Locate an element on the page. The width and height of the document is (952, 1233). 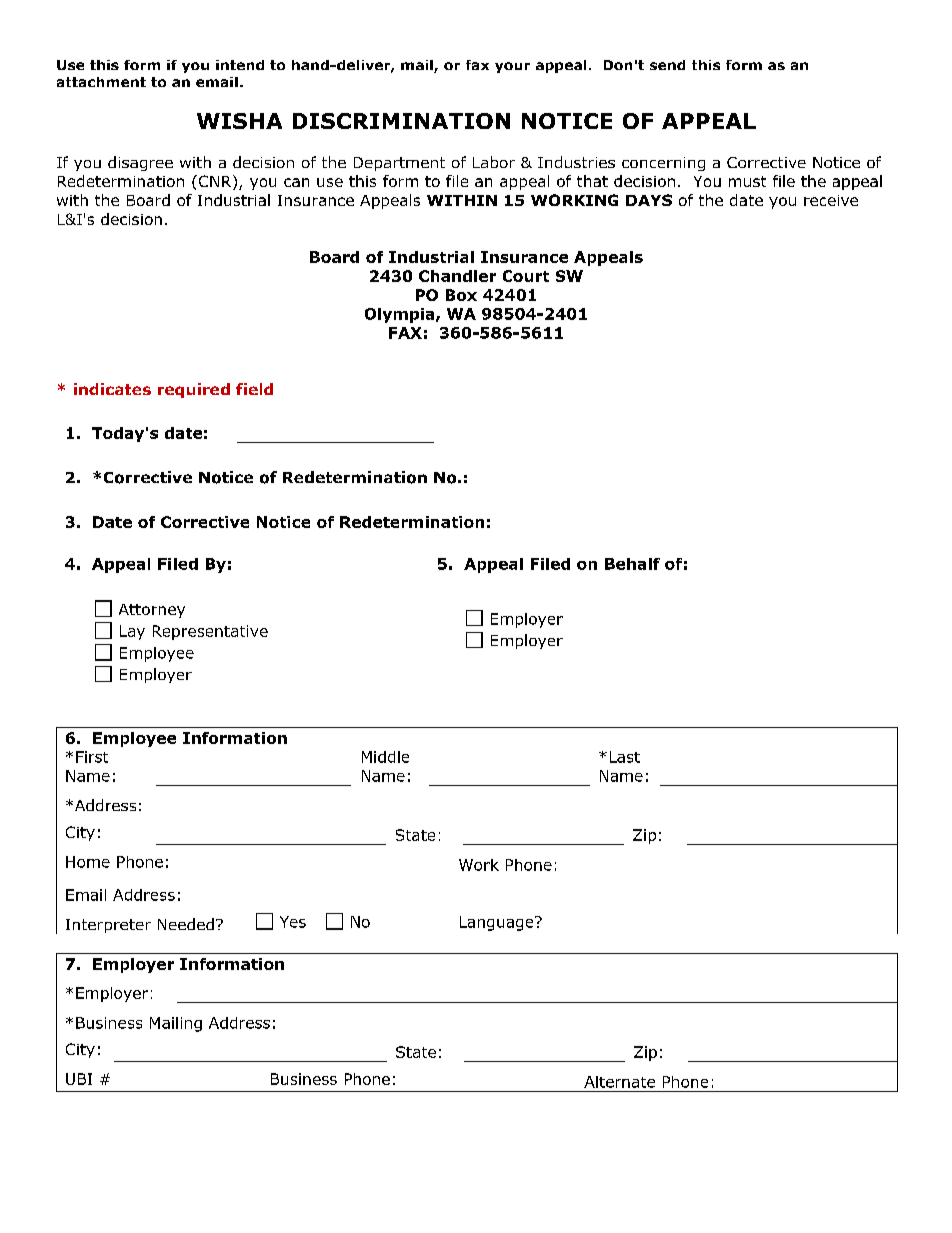
Box is located at coordinates (461, 295).
